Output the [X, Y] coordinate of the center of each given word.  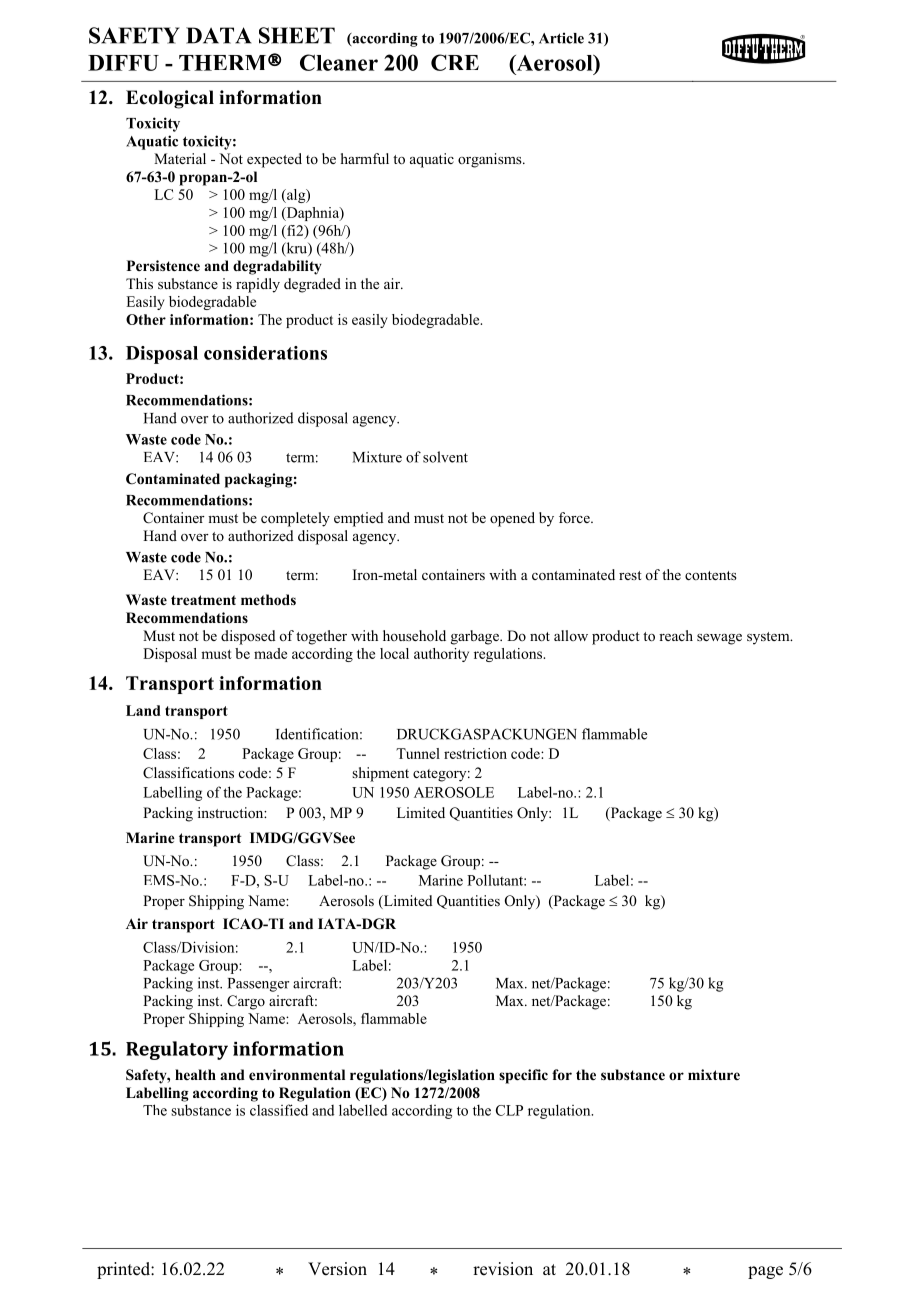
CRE [455, 62]
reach [676, 635]
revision [503, 1269]
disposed [248, 637]
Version [337, 1269]
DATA [218, 35]
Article [561, 38]
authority [441, 655]
